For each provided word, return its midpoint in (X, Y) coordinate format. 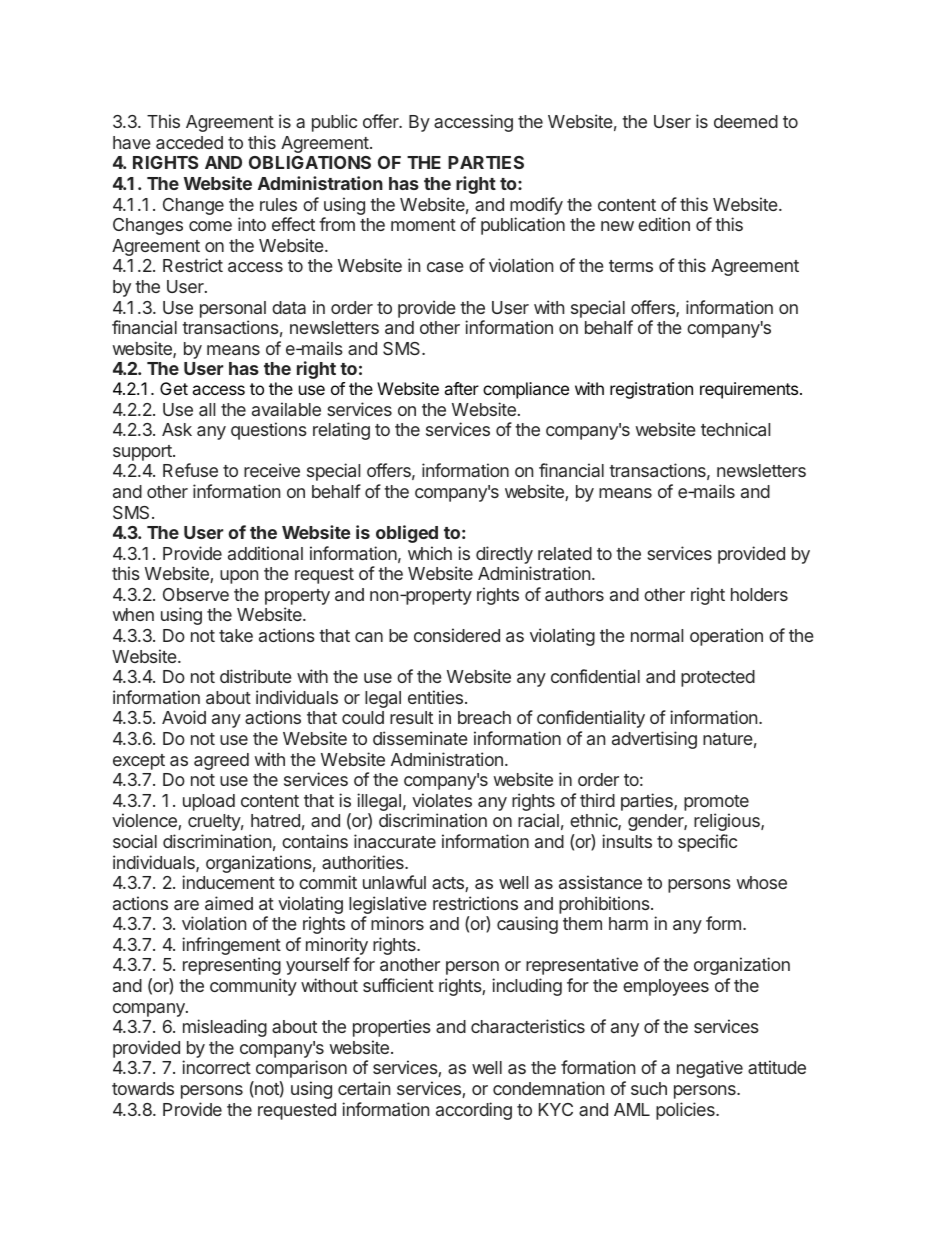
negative (710, 1069)
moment (423, 225)
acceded (189, 142)
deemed (746, 121)
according (474, 1111)
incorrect (216, 1067)
